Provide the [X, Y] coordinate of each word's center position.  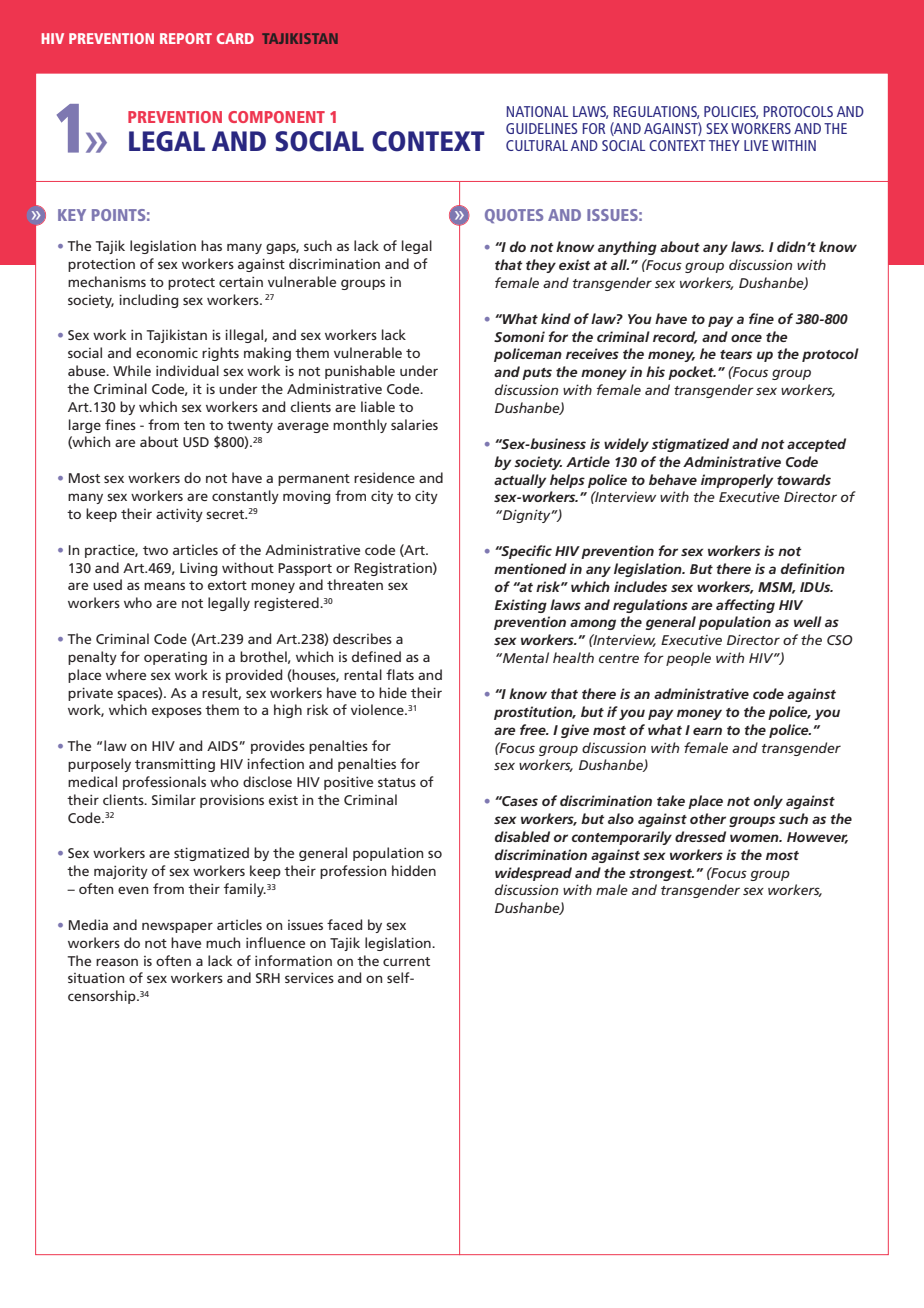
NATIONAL [537, 111]
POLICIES [731, 112]
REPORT [186, 38]
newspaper [177, 927]
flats [400, 674]
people [688, 659]
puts [537, 374]
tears [736, 354]
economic [167, 353]
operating [175, 658]
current [406, 961]
